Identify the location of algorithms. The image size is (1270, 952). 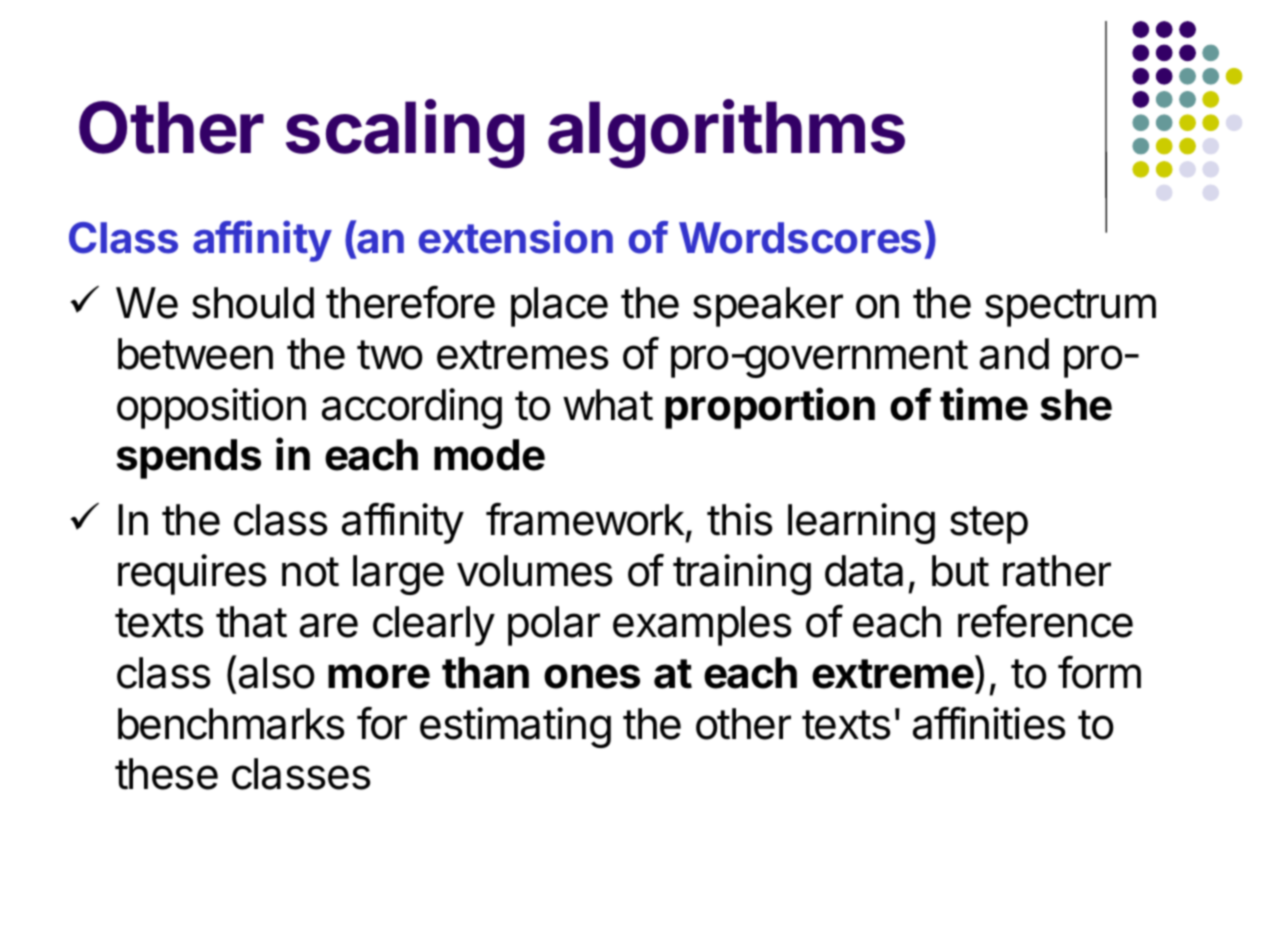
(726, 134).
